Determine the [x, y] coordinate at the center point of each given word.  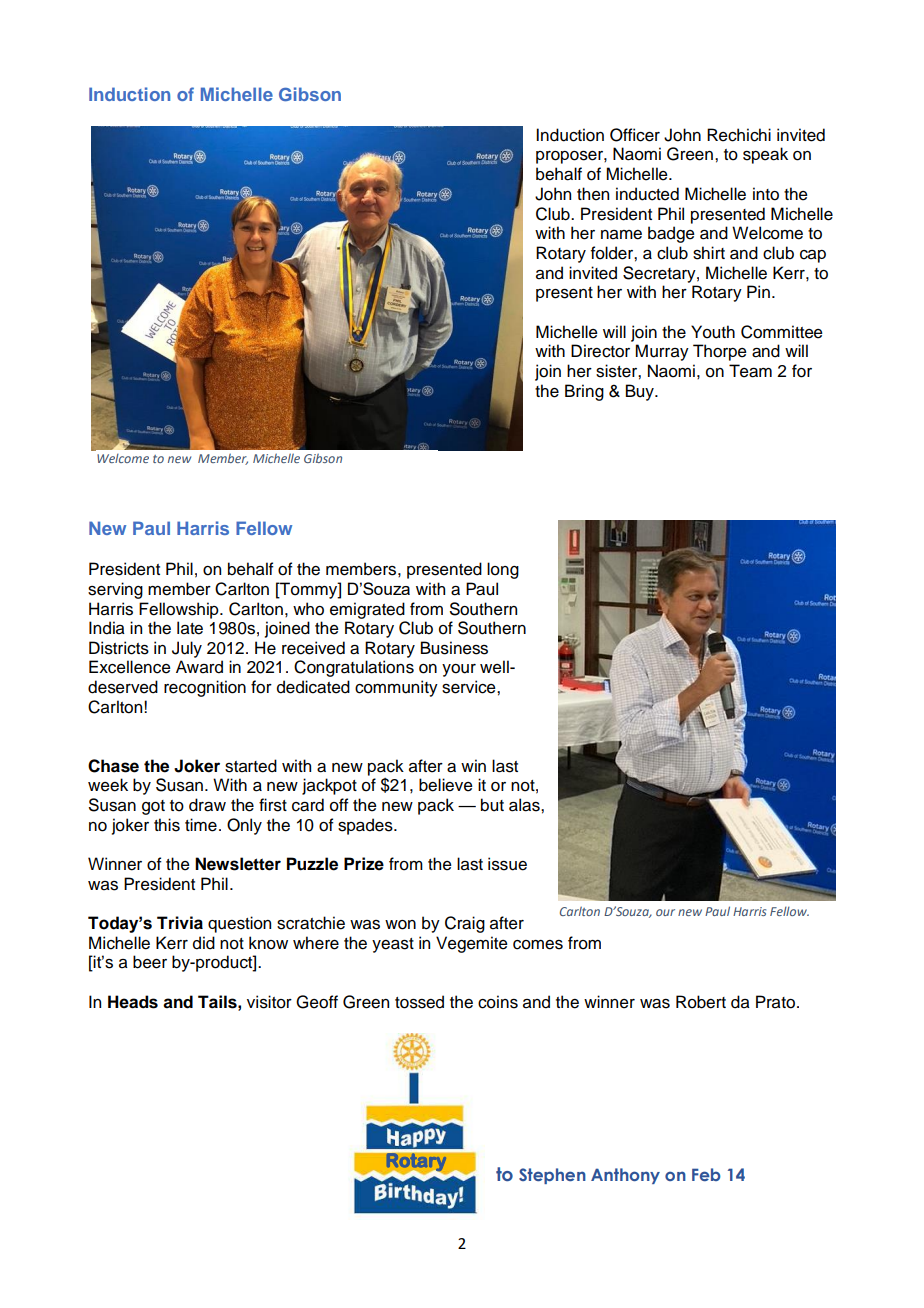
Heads [133, 1002]
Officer [635, 135]
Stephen [552, 1176]
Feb [706, 1174]
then [593, 194]
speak [765, 155]
